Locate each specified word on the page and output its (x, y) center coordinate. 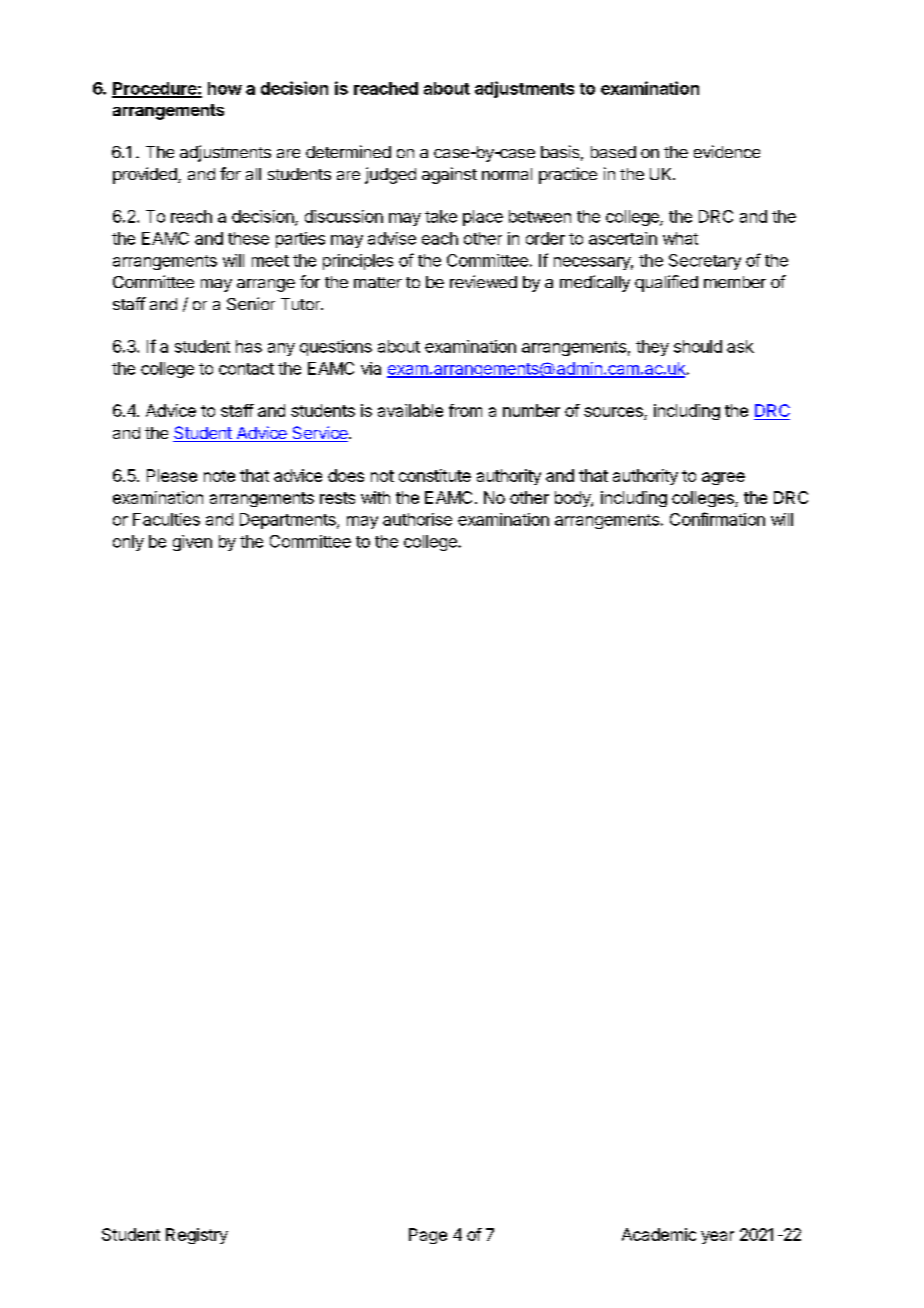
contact (246, 369)
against (449, 175)
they (652, 348)
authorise (417, 519)
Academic (659, 1234)
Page (428, 1236)
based (613, 152)
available (410, 410)
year (717, 1237)
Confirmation (717, 519)
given (192, 543)
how (225, 88)
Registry (197, 1236)
